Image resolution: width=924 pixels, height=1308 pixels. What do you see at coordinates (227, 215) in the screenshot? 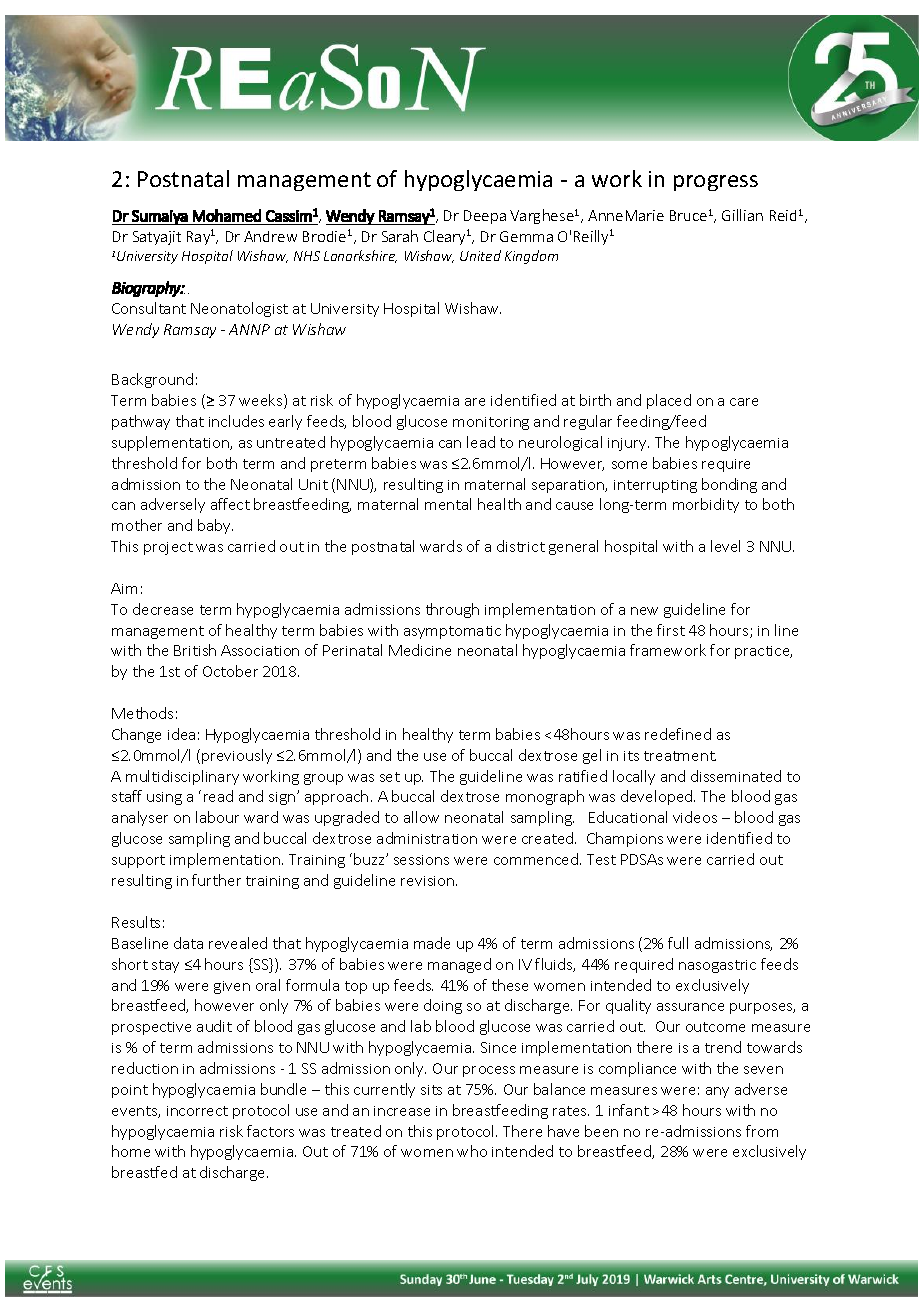
I see `Mohamed` at bounding box center [227, 215].
